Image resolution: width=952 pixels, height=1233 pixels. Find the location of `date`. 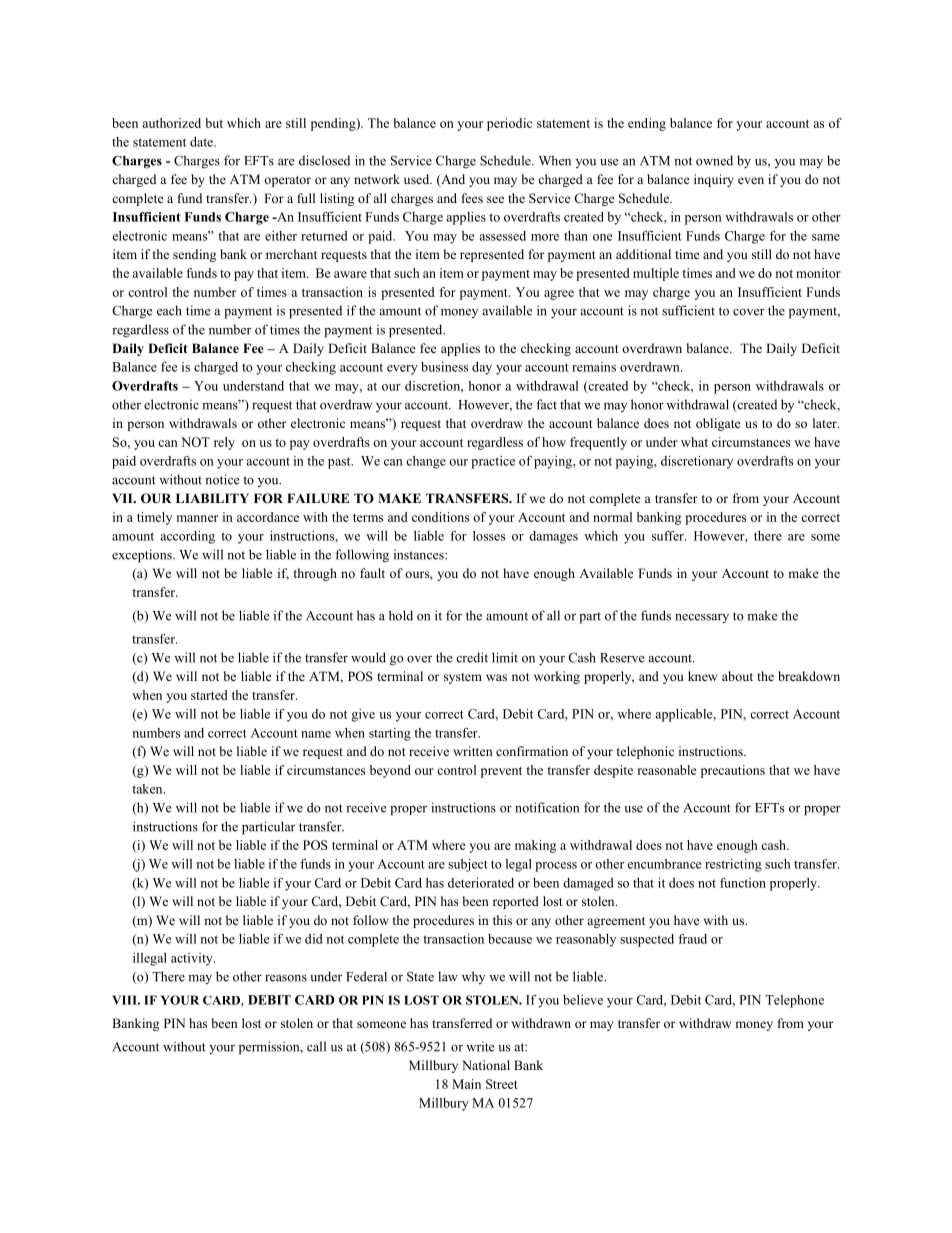

date is located at coordinates (202, 142).
